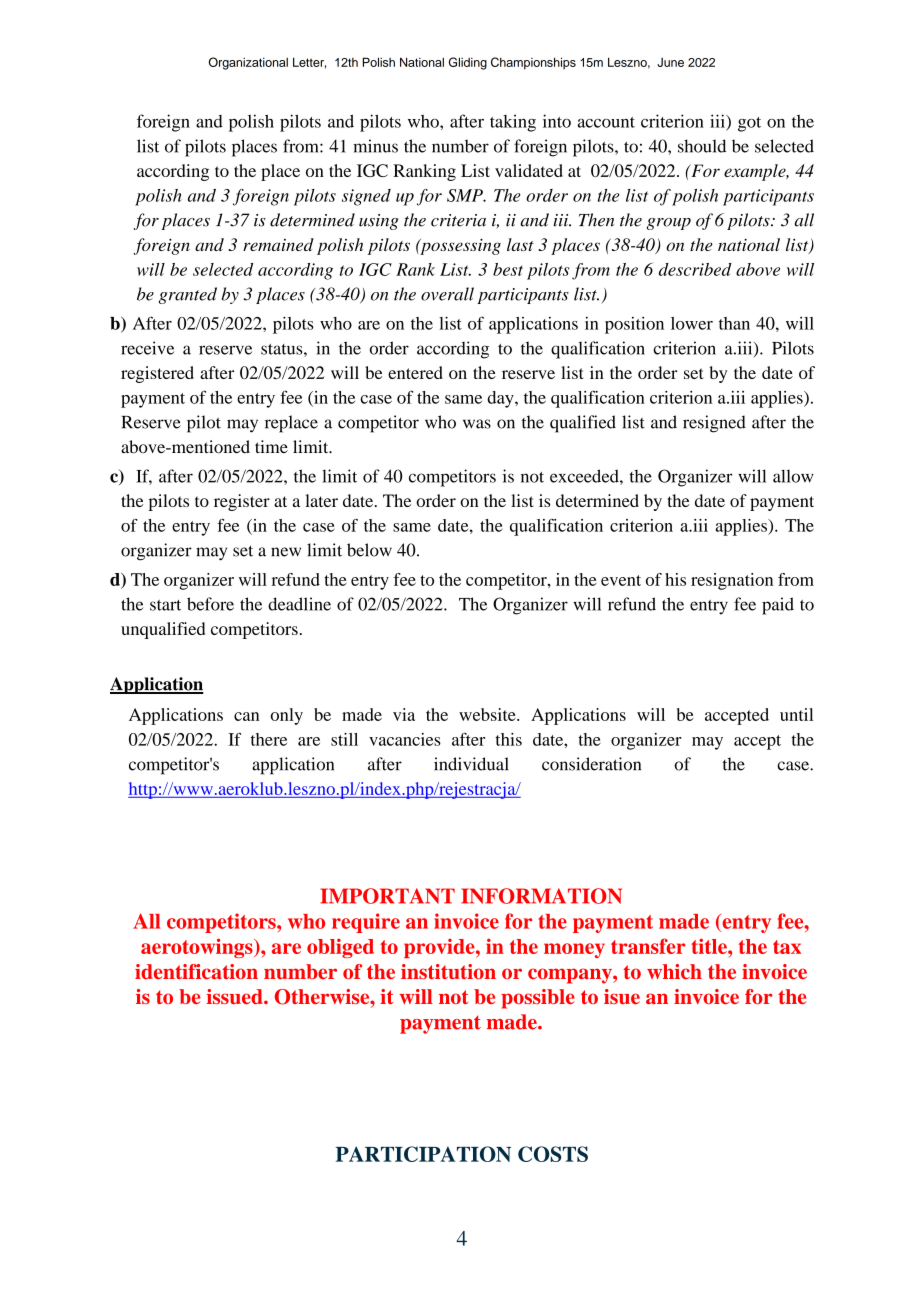 The height and width of the page is (1309, 924). What do you see at coordinates (423, 1154) in the page?
I see `PARTICIPATION` at bounding box center [423, 1154].
